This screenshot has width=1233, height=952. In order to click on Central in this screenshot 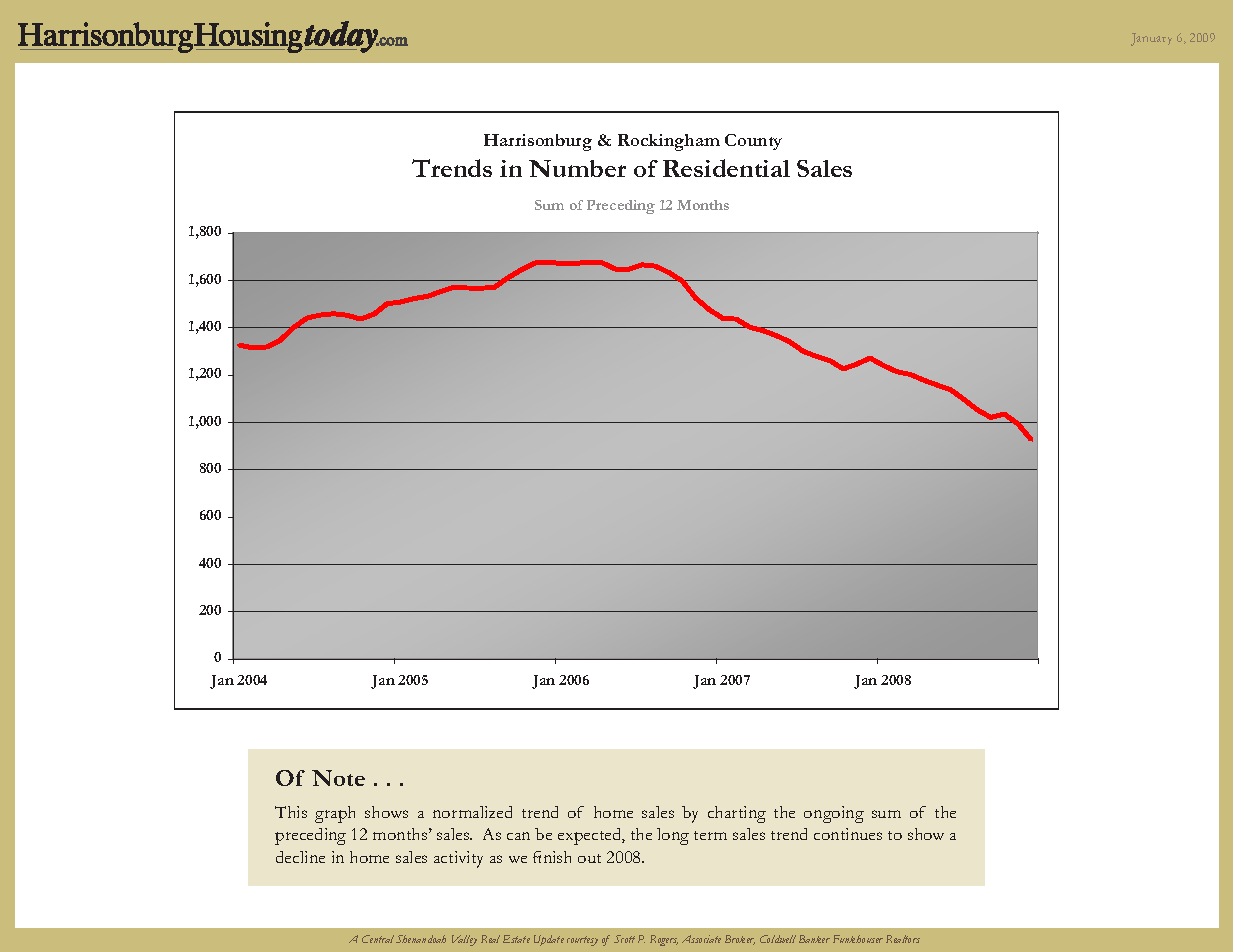, I will do `click(378, 939)`.
